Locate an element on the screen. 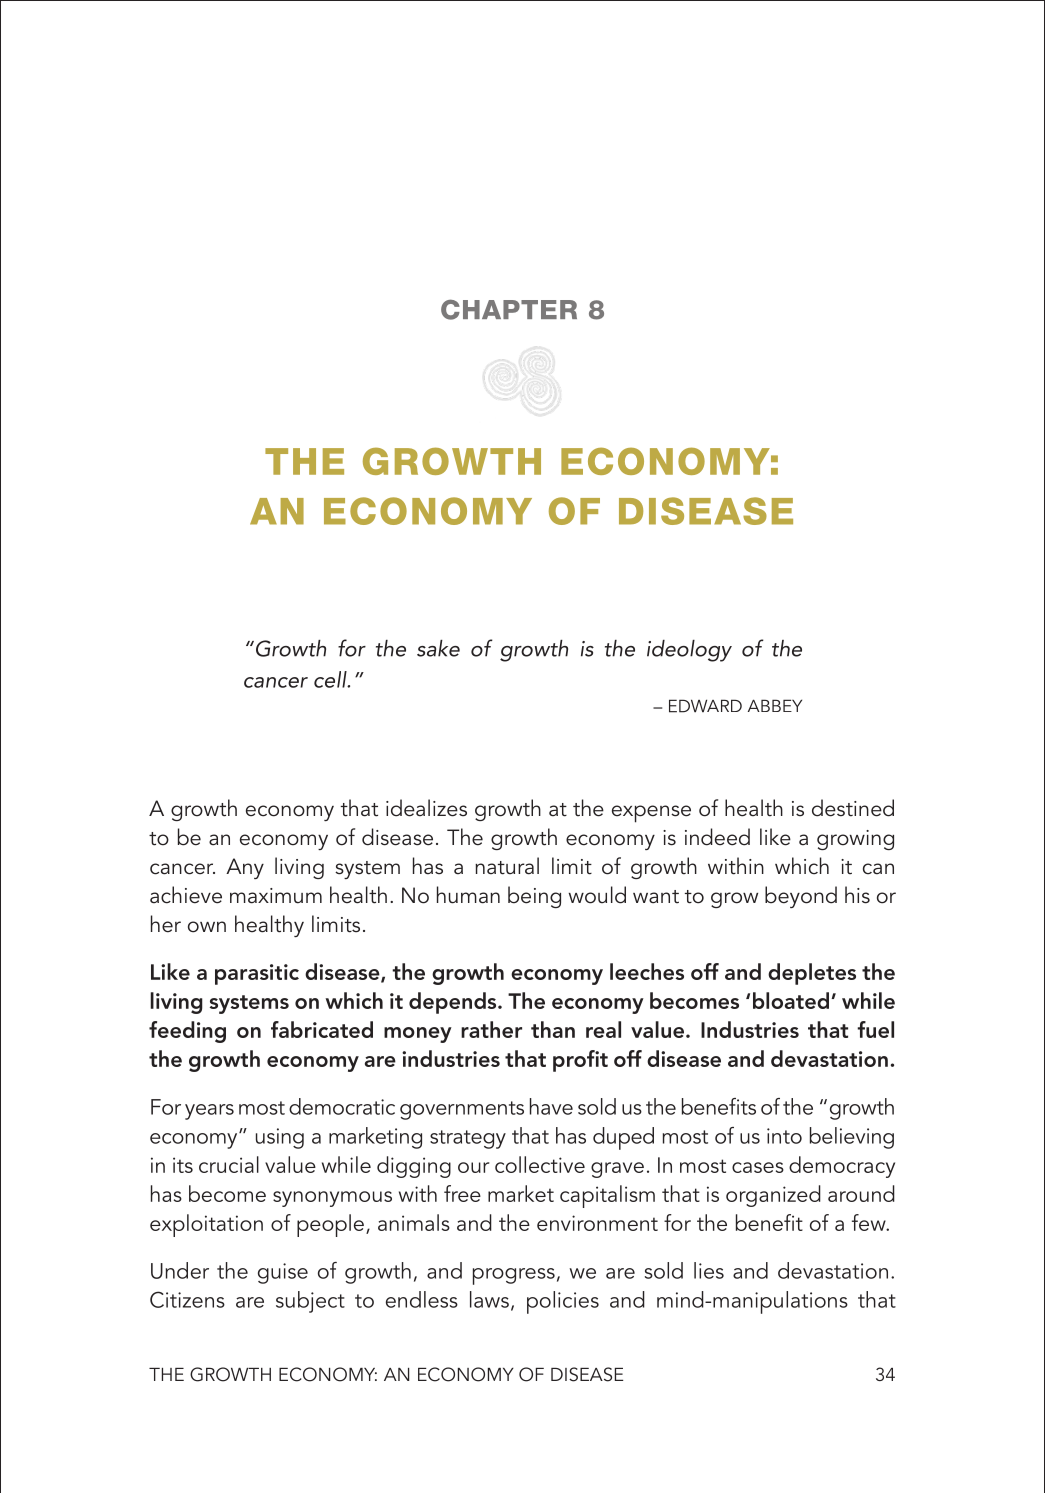  cell is located at coordinates (331, 679).
